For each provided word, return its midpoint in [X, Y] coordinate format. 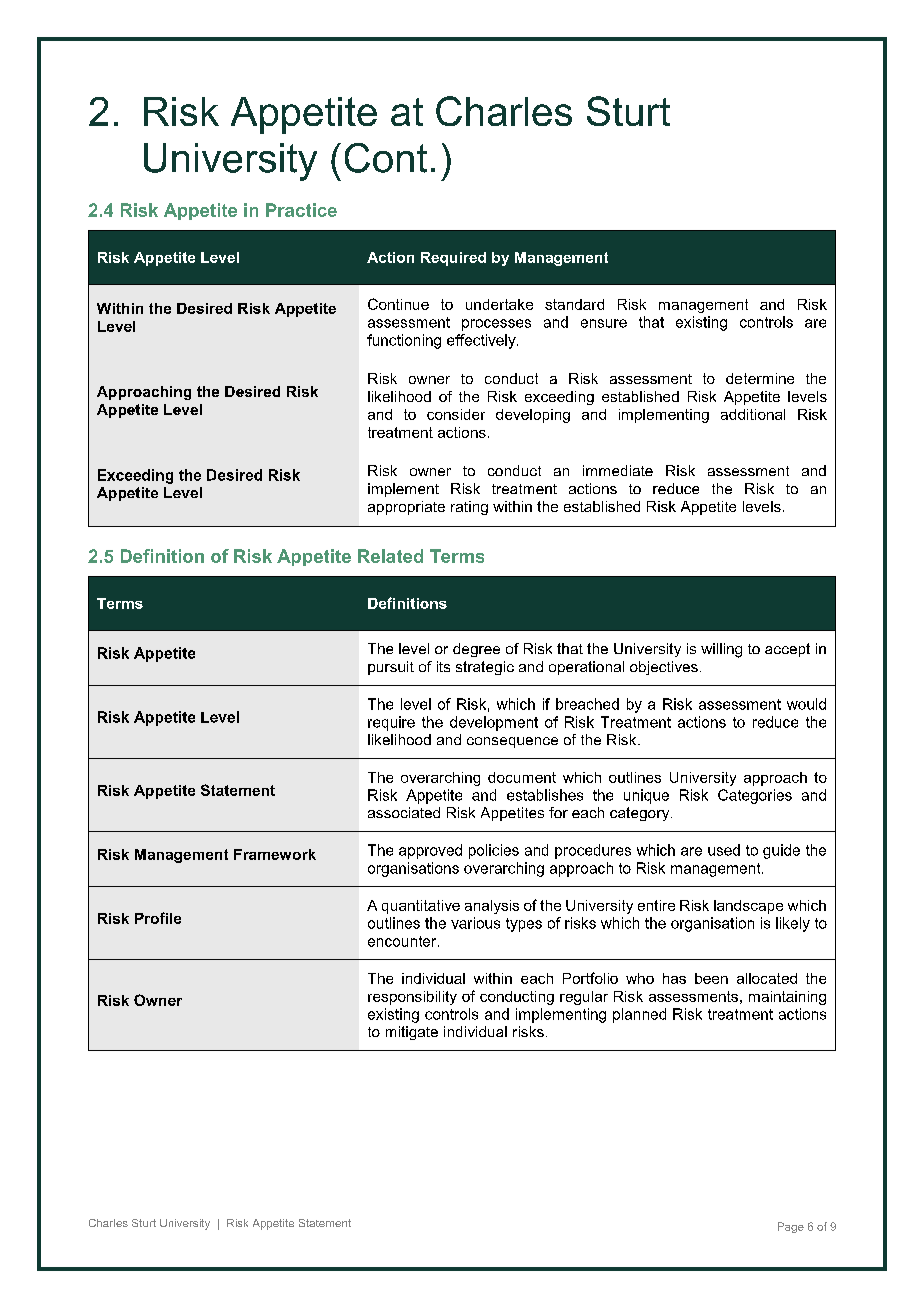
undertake [499, 304]
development [494, 723]
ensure [604, 323]
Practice [301, 210]
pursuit [391, 668]
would [806, 704]
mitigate [412, 1033]
